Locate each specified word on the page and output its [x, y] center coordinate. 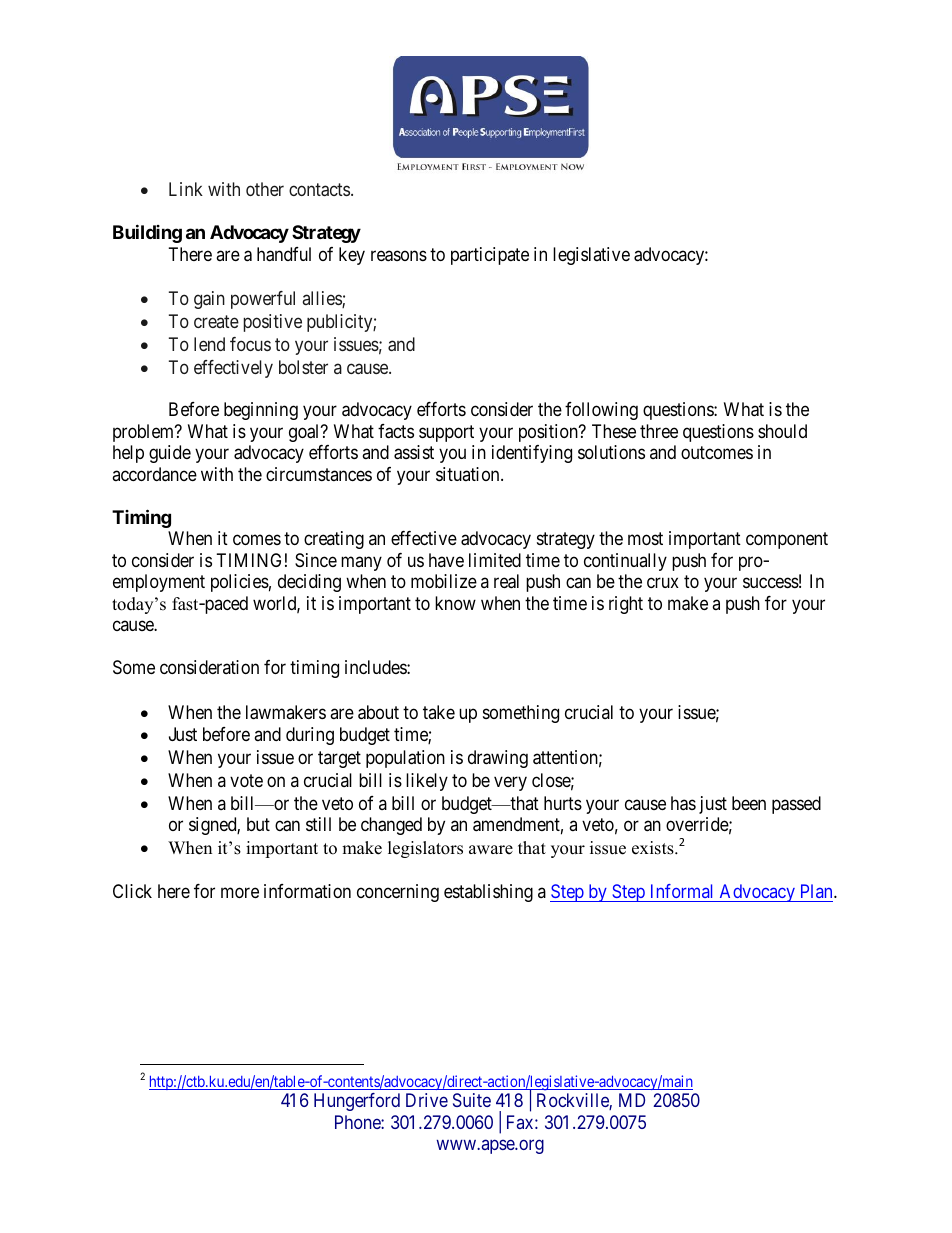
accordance [154, 474]
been [749, 803]
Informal [681, 891]
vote [246, 780]
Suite [472, 1100]
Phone [358, 1122]
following [601, 411]
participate [490, 256]
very [510, 783]
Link [186, 189]
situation [469, 474]
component [787, 540]
